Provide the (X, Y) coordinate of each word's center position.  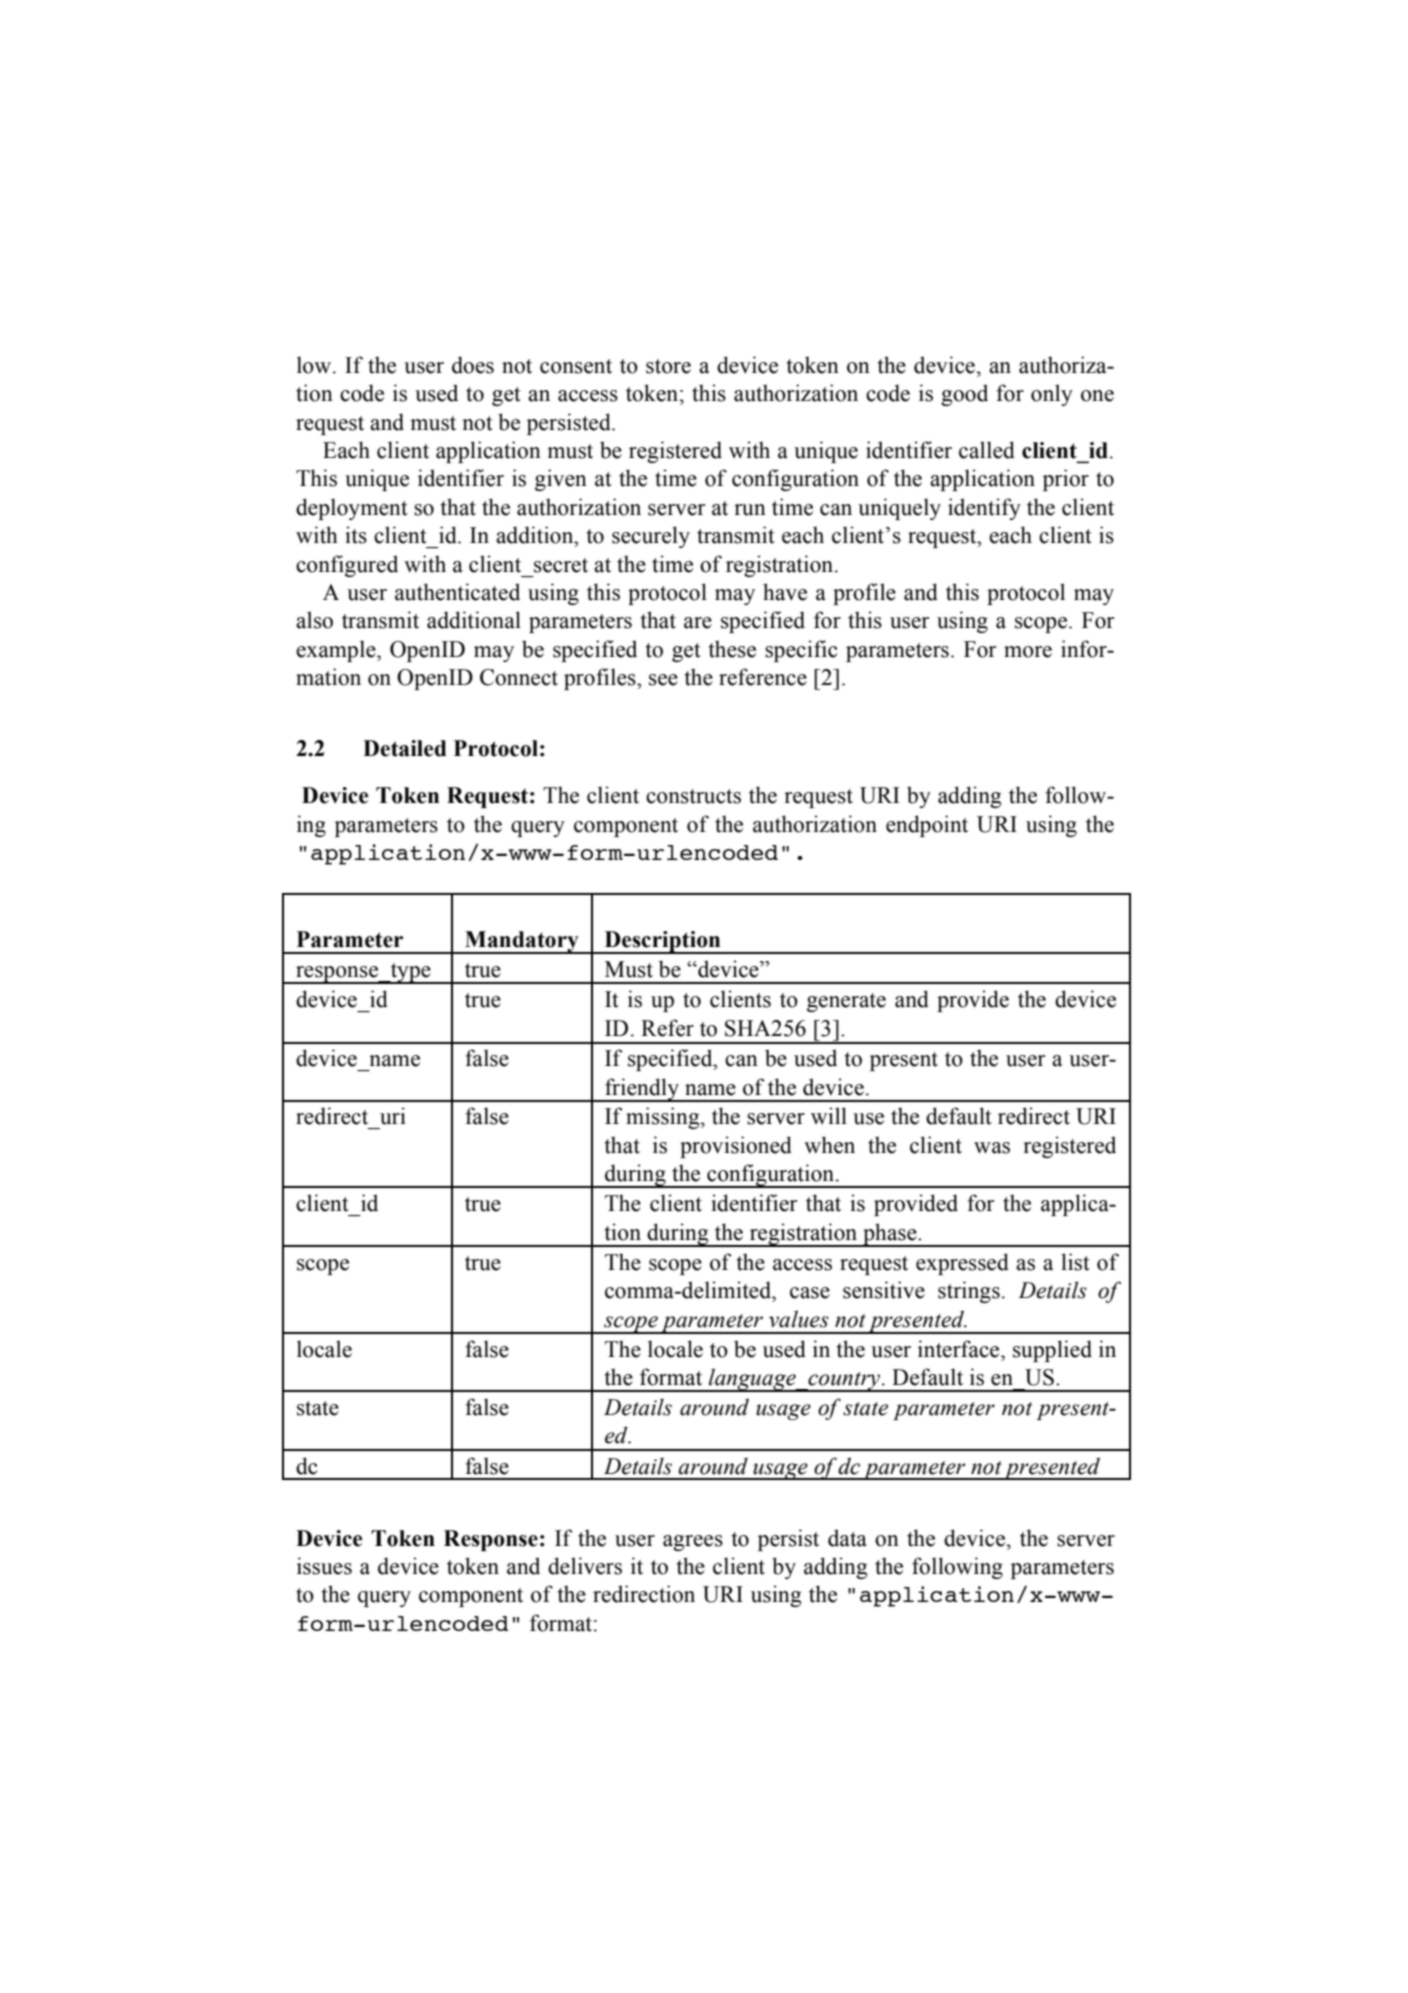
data (847, 1538)
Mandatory (522, 942)
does (473, 365)
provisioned (736, 1147)
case (810, 1293)
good (964, 395)
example (337, 651)
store (668, 366)
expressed (962, 1264)
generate (846, 1002)
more (1028, 652)
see (663, 680)
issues (324, 1566)
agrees (693, 1543)
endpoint (927, 826)
